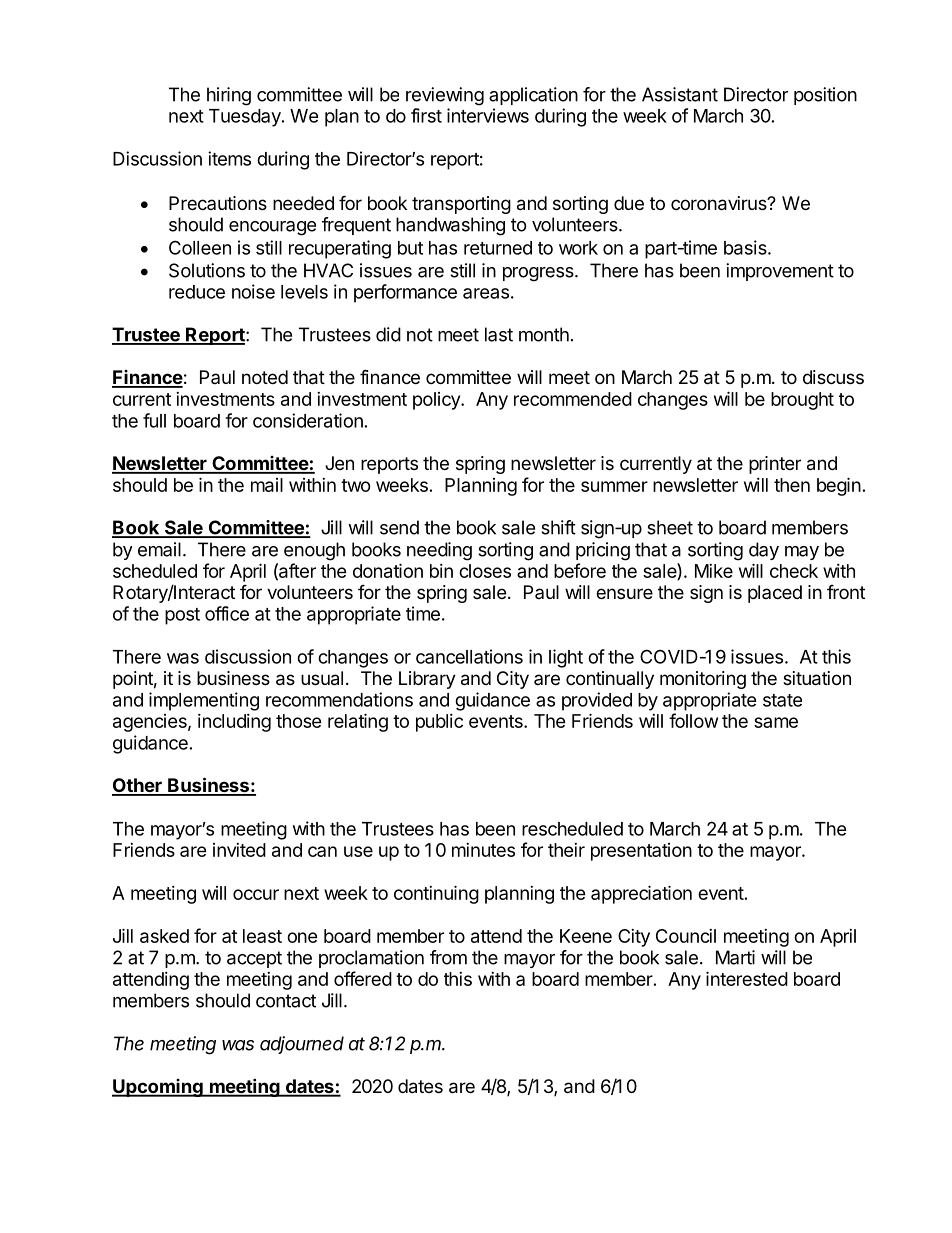 The image size is (952, 1233). Describe the element at coordinates (246, 118) in the screenshot. I see `Tuesday` at that location.
